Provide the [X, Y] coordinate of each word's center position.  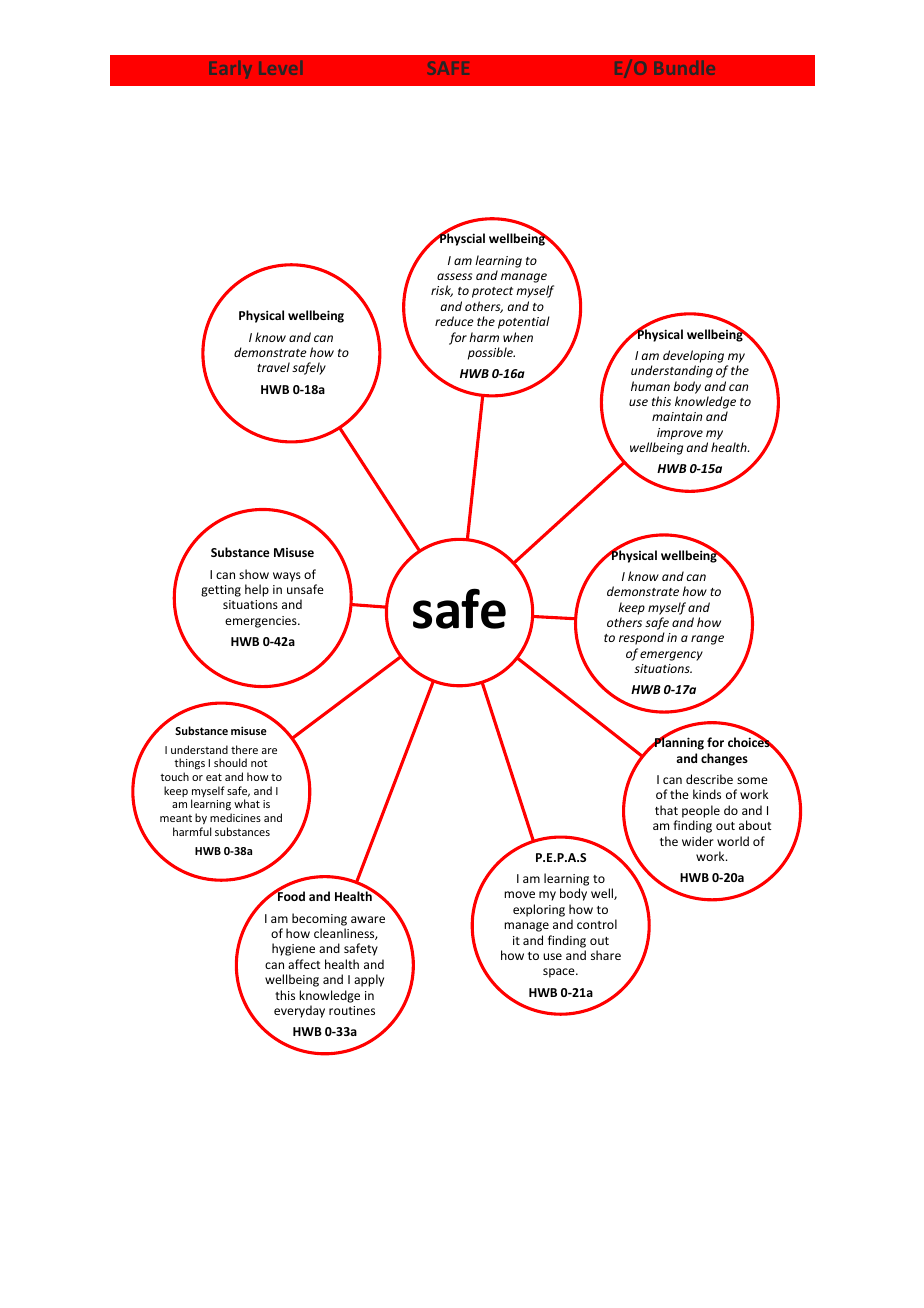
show [254, 574]
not [259, 763]
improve [680, 434]
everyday [299, 1011]
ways [287, 577]
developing [695, 358]
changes [724, 759]
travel [273, 367]
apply [369, 980]
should [230, 762]
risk [442, 291]
